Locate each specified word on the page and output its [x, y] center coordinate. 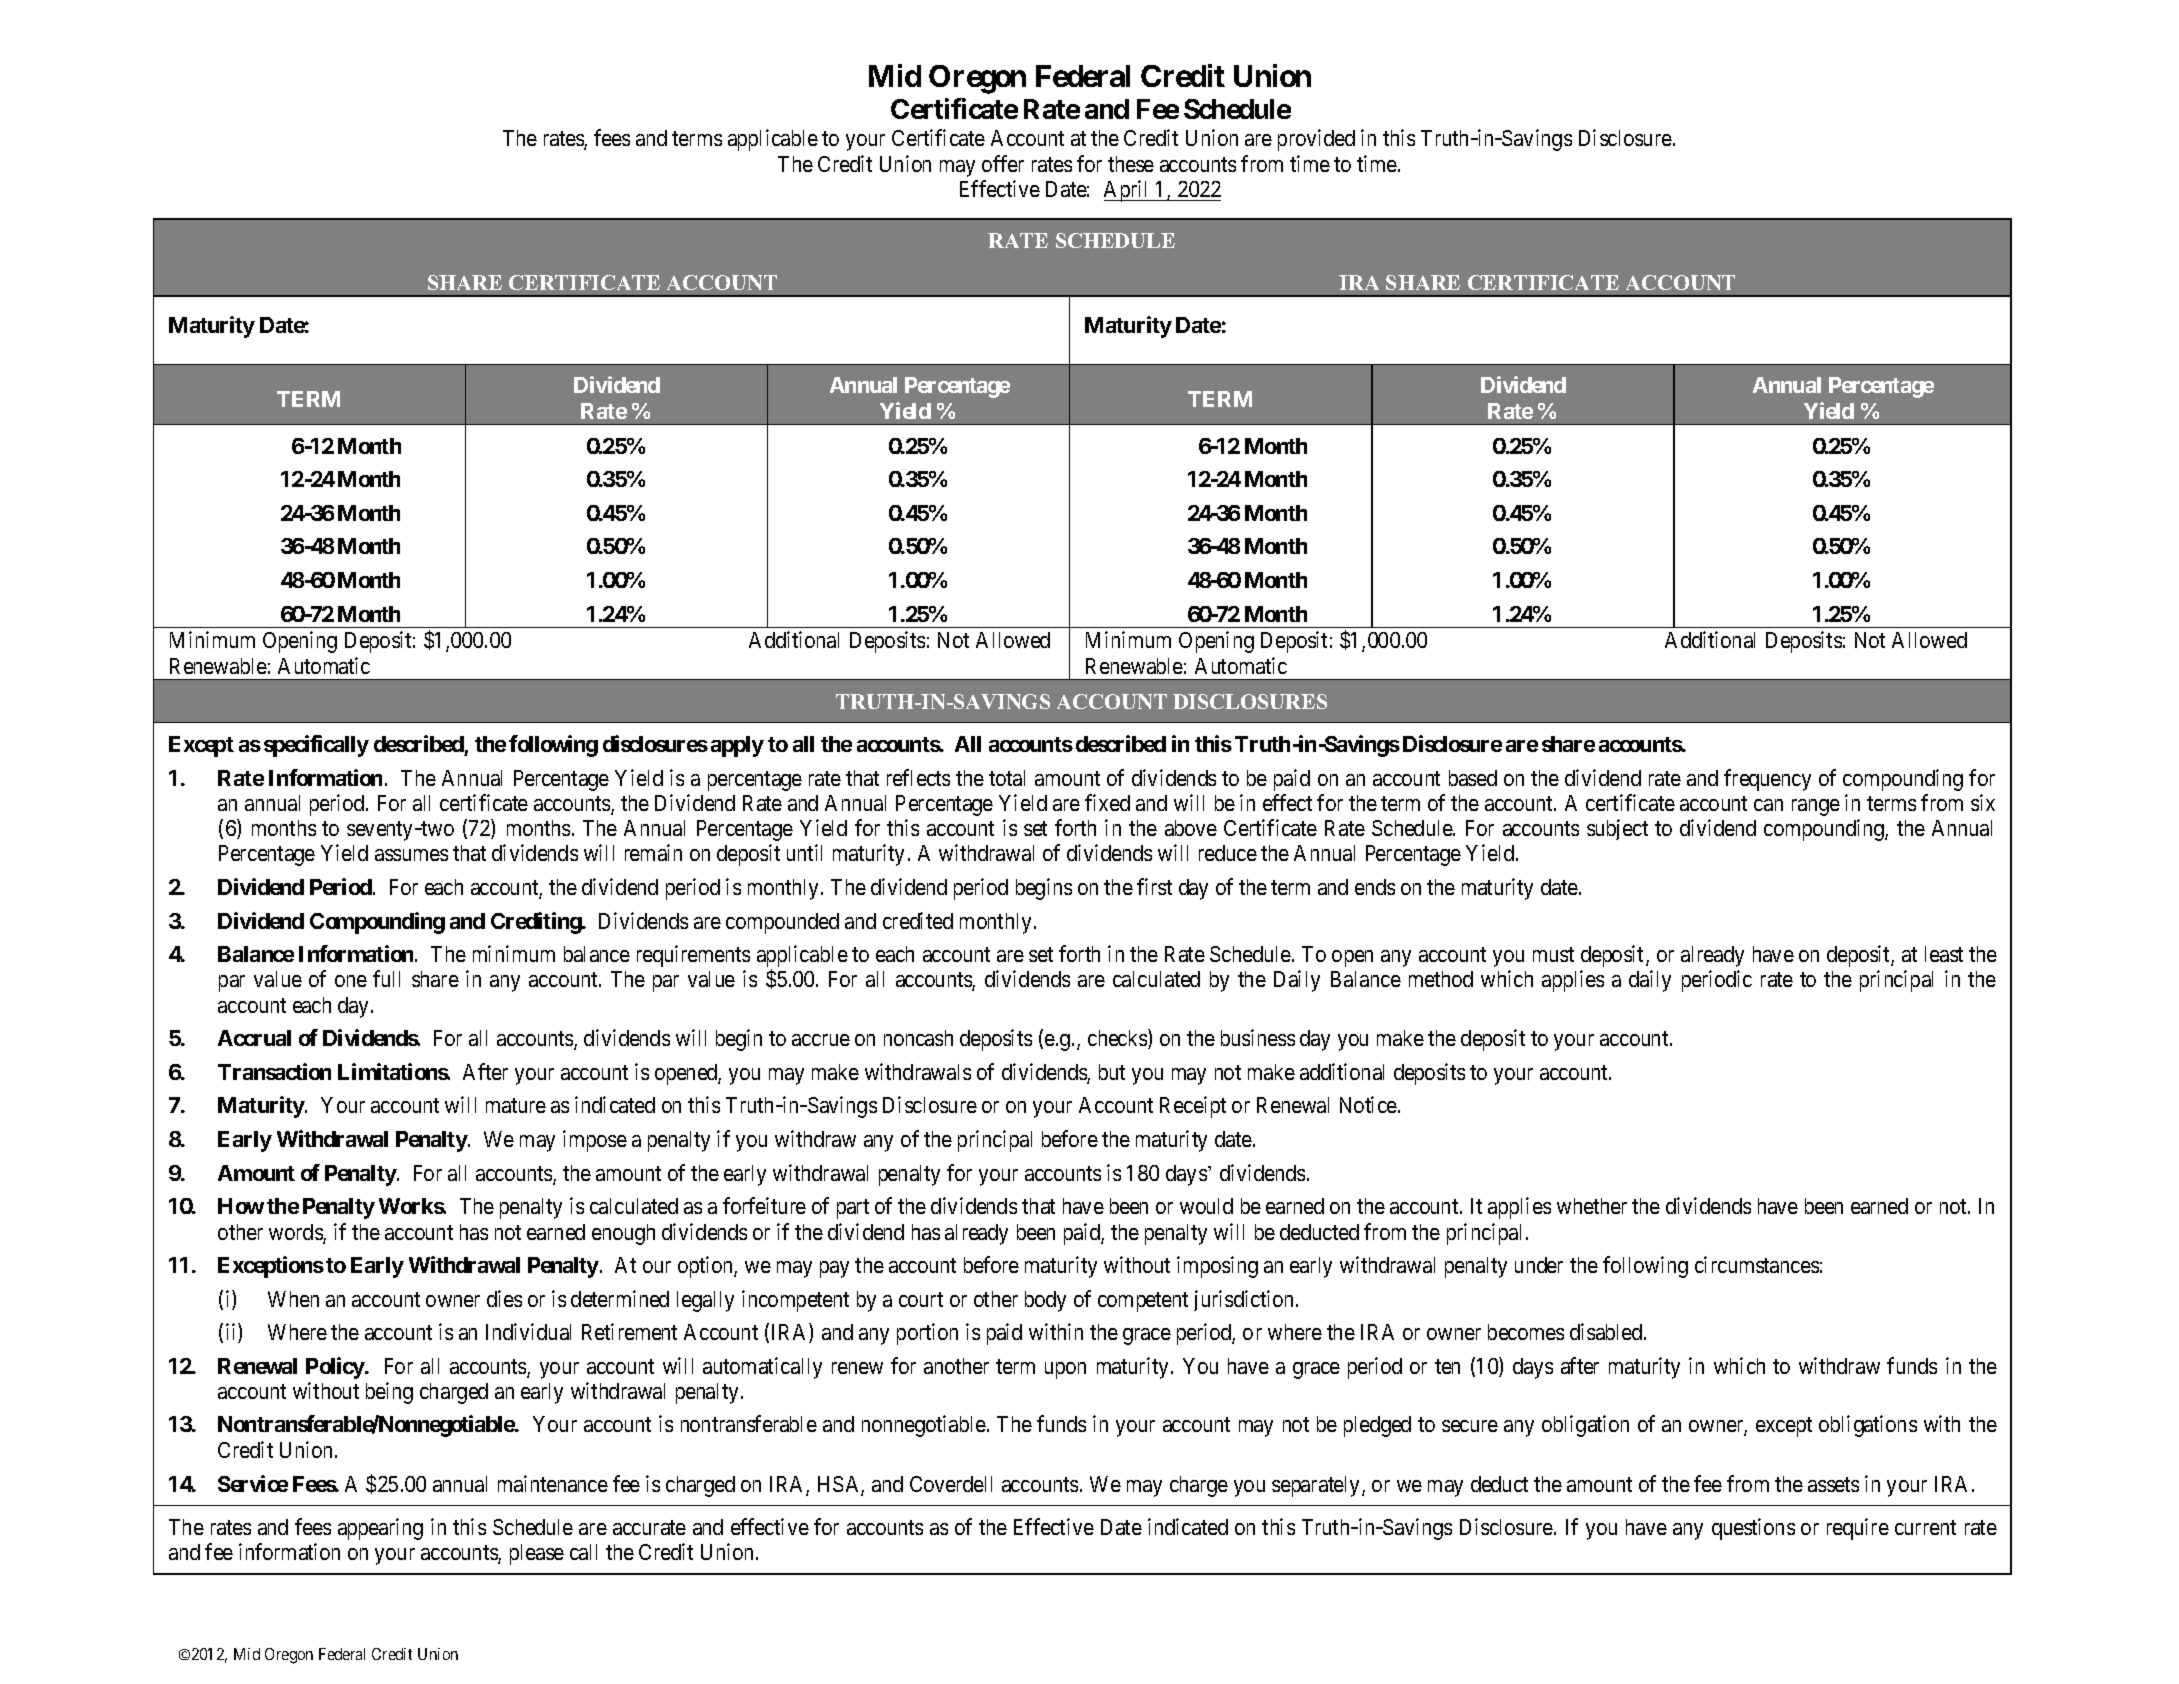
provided [1316, 140]
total [1007, 778]
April [1128, 191]
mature [516, 1106]
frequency [1767, 780]
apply [737, 746]
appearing [380, 1529]
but [1112, 1072]
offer [1003, 163]
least [1944, 954]
